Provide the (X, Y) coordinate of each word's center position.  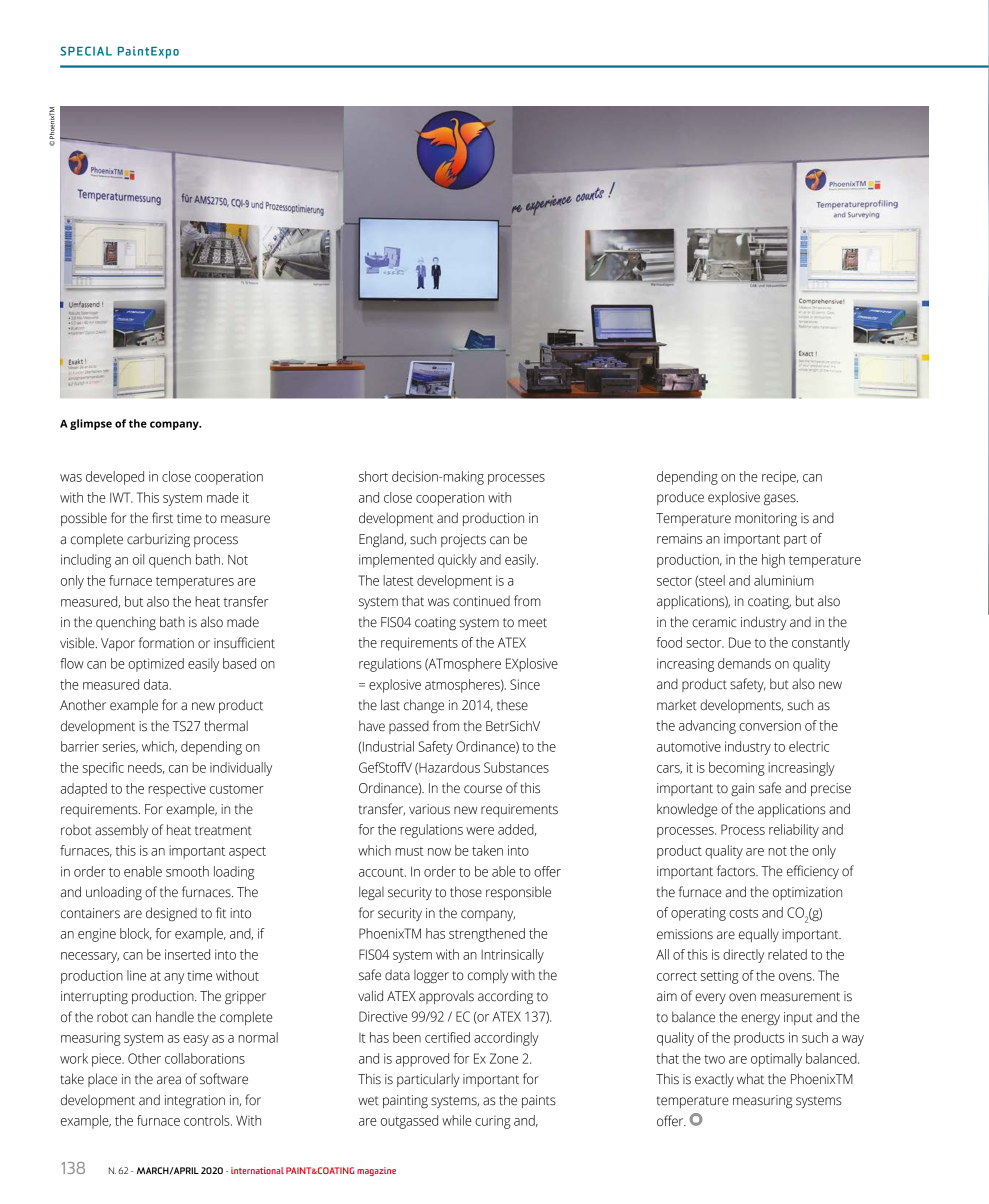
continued (481, 601)
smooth (187, 871)
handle (175, 1017)
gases (781, 500)
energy (760, 1020)
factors (737, 871)
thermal (226, 726)
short (373, 476)
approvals (446, 997)
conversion (770, 725)
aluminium (784, 580)
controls (208, 1120)
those (466, 892)
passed (409, 727)
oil (138, 559)
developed (115, 478)
